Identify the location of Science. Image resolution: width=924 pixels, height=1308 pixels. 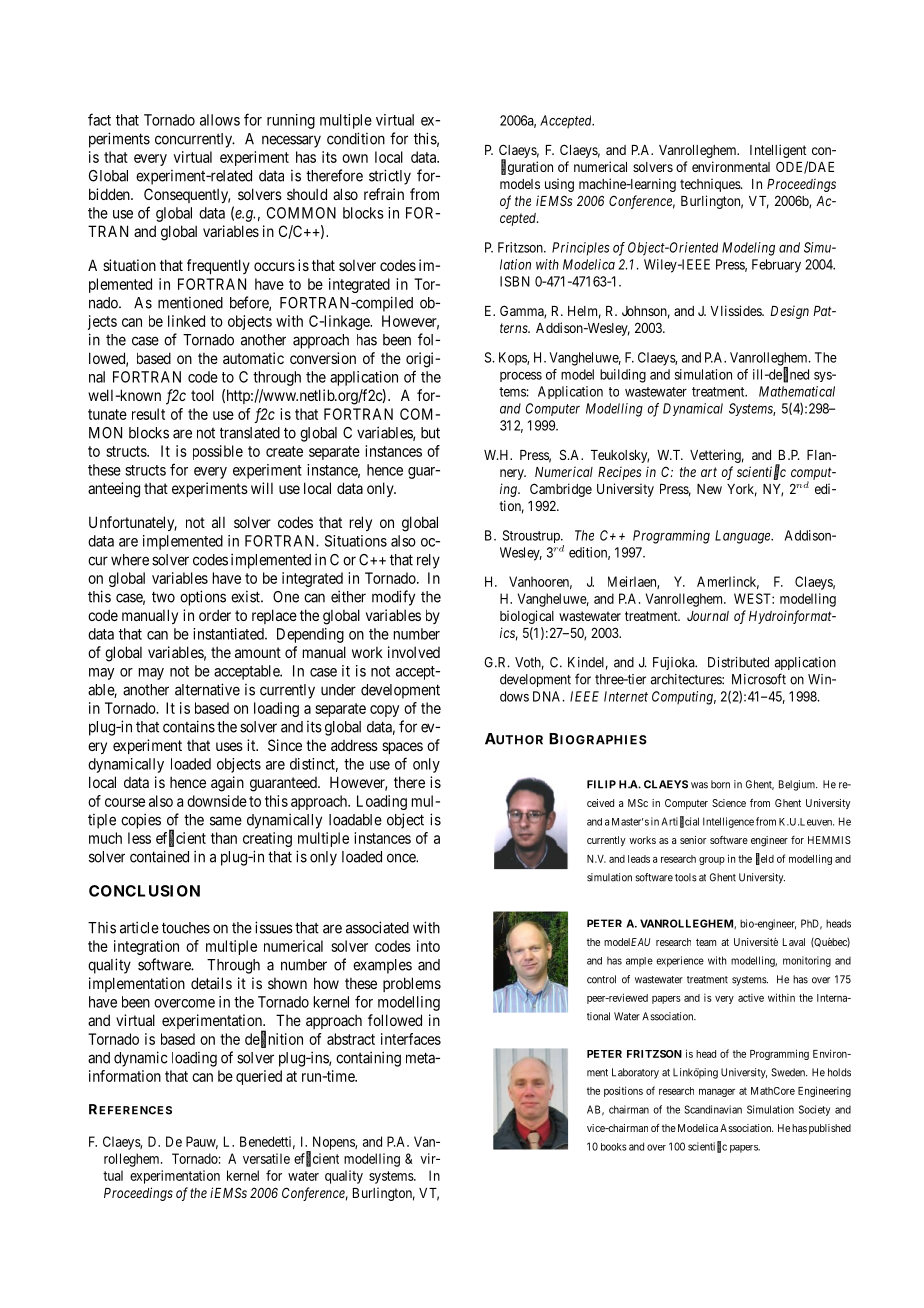
(729, 803).
